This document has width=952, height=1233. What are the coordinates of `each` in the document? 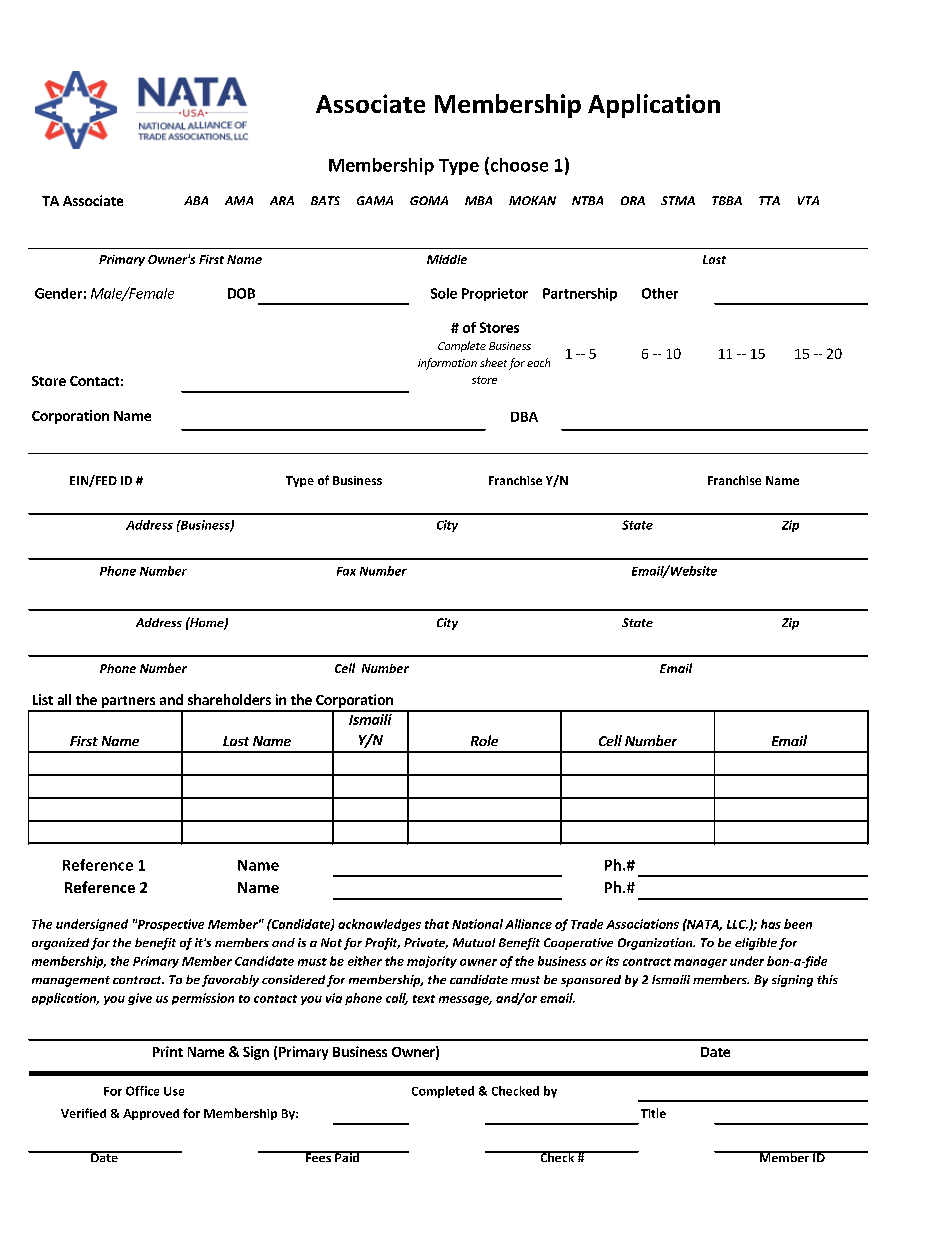 It's located at (538, 362).
